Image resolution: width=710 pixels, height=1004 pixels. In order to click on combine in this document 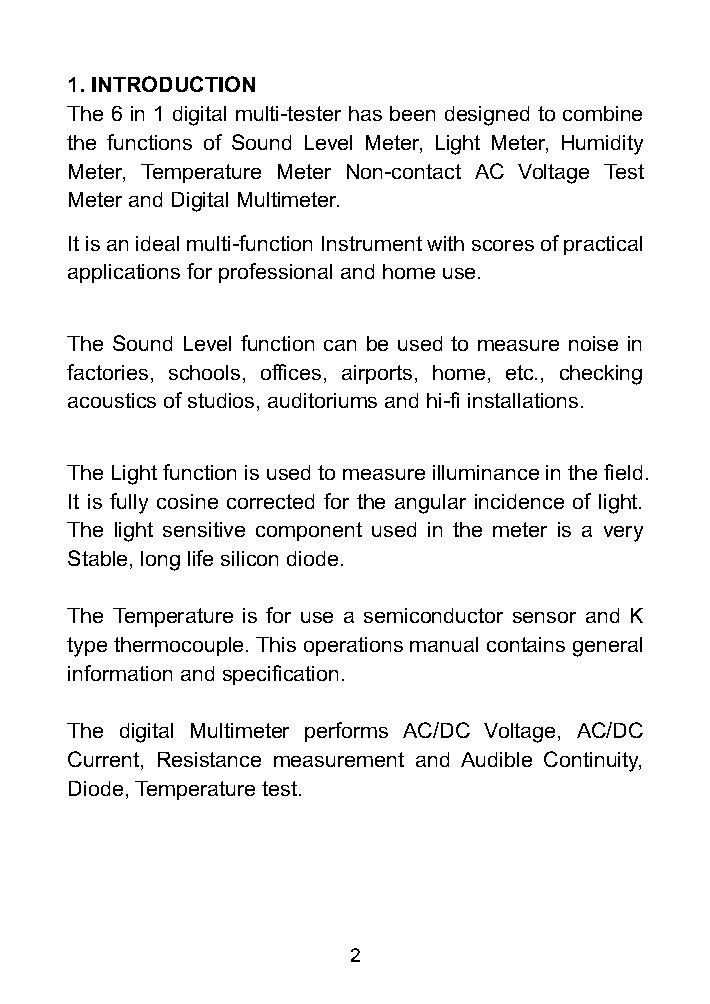, I will do `click(602, 113)`.
